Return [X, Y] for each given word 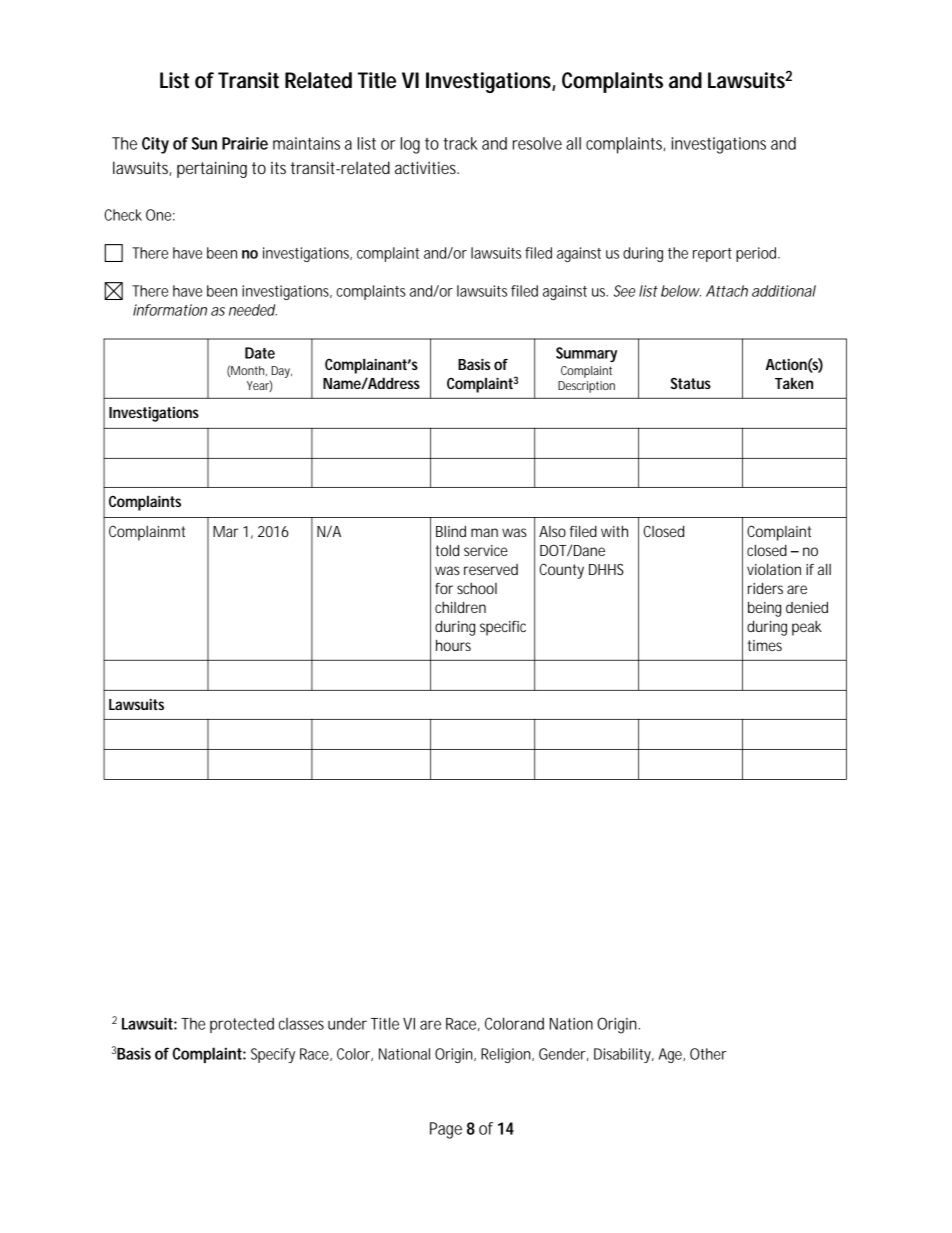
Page [446, 1130]
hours [453, 645]
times [764, 645]
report [712, 255]
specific [503, 628]
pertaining [212, 169]
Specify [273, 1055]
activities [426, 167]
